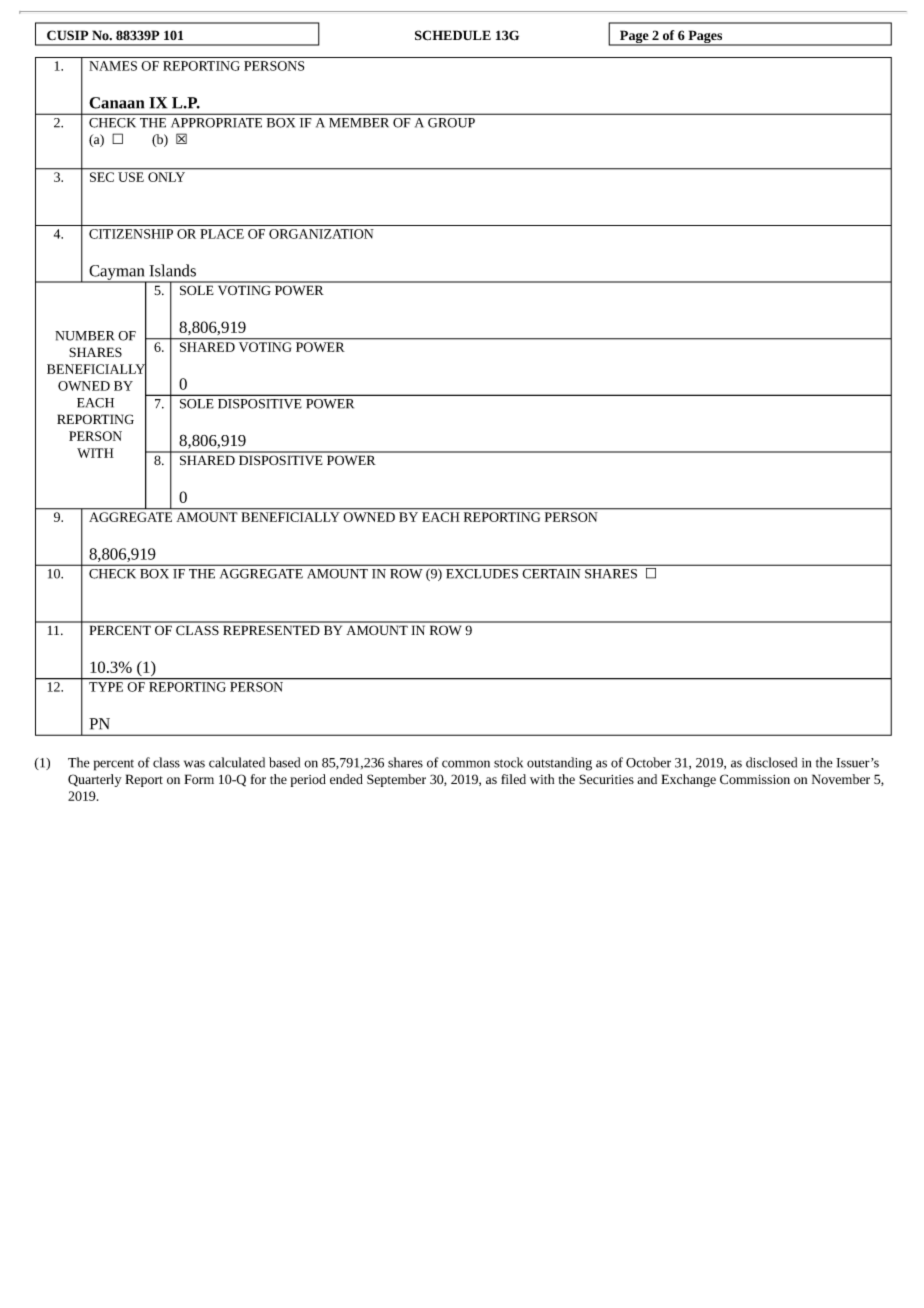  I want to click on CERTAIN, so click(551, 574).
